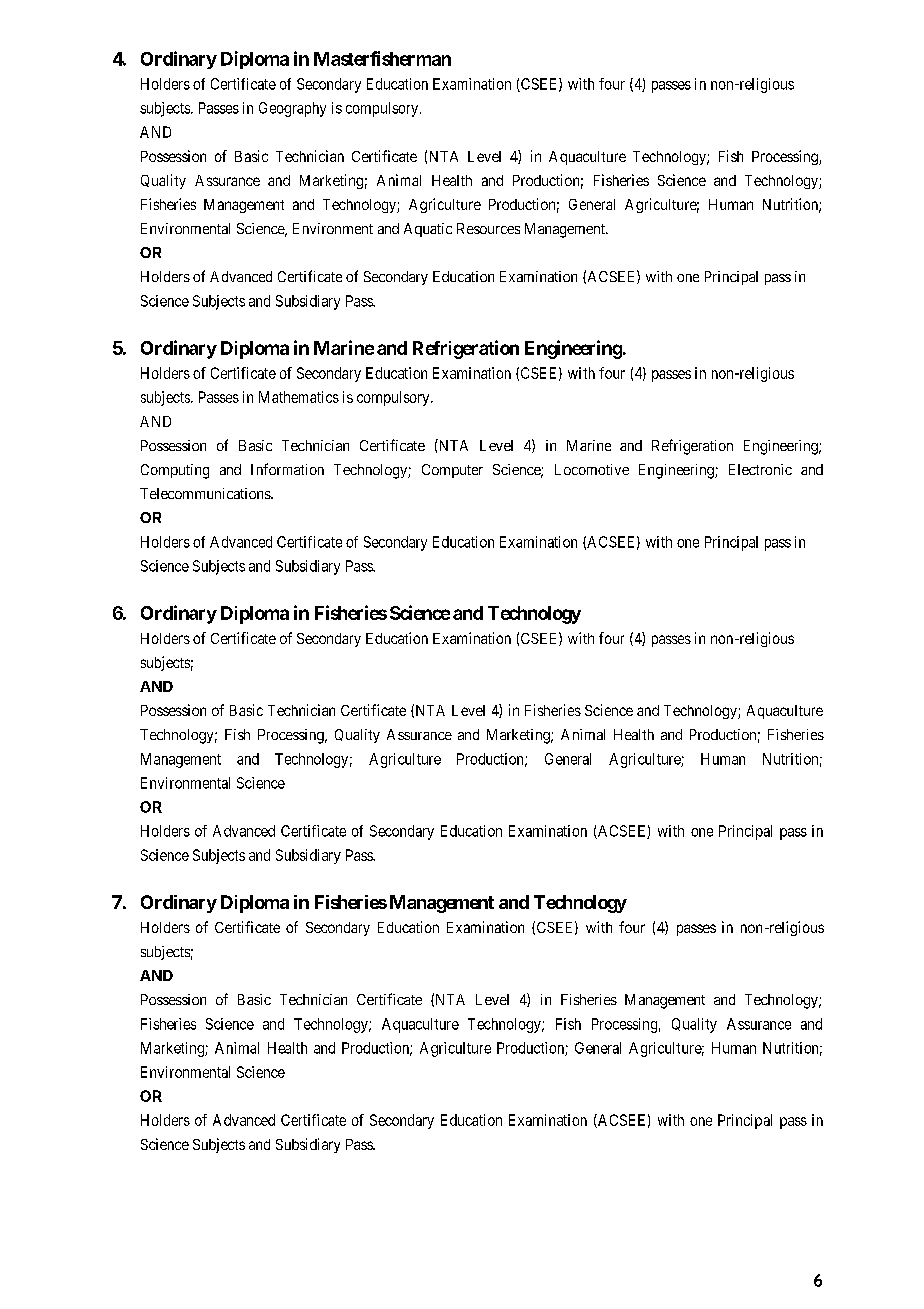 The image size is (924, 1309). I want to click on Locomotive, so click(592, 469).
